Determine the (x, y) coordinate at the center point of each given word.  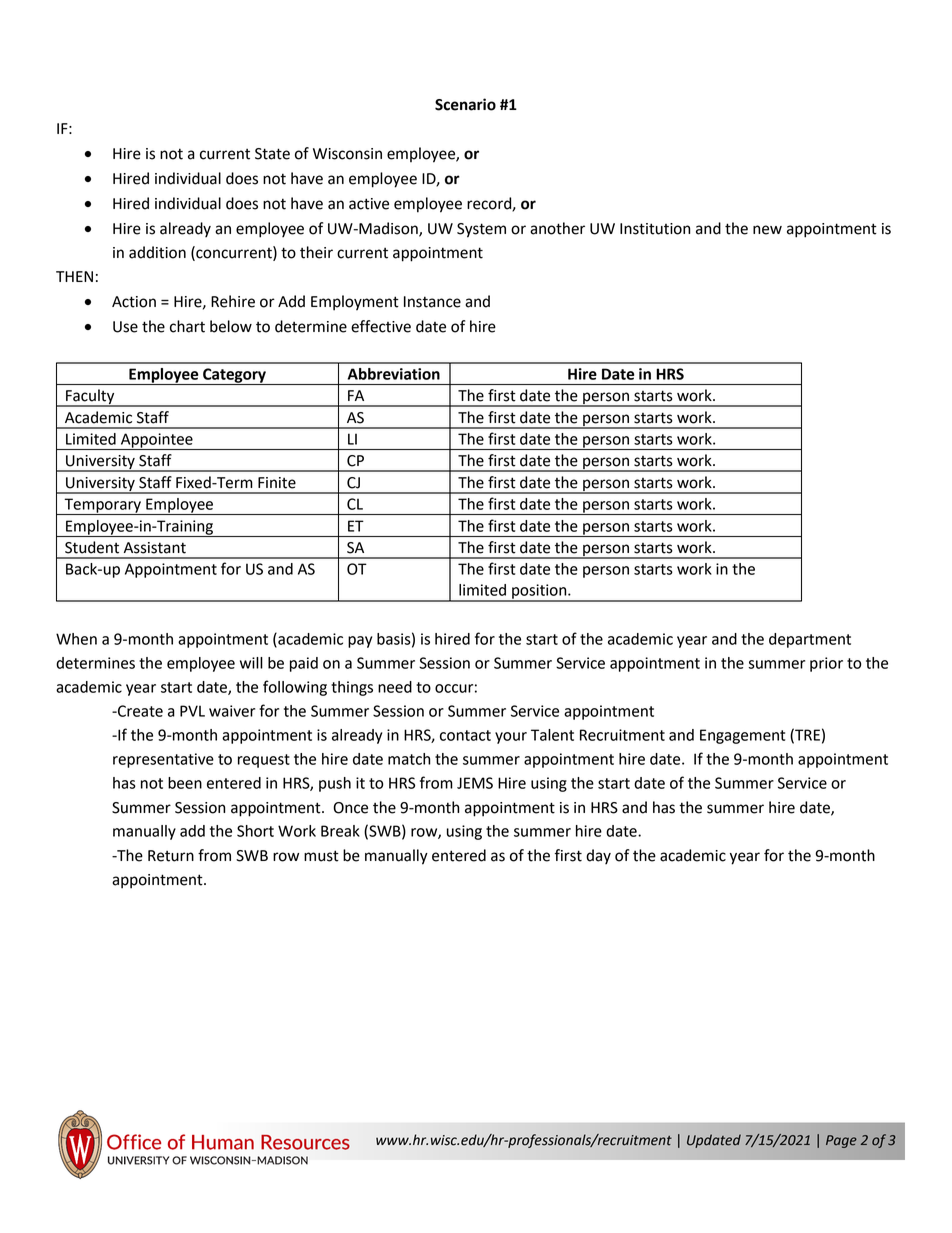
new (767, 230)
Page (841, 1141)
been (185, 783)
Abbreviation (394, 374)
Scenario (465, 104)
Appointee (157, 441)
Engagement (742, 736)
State (272, 154)
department (810, 640)
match (409, 759)
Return (171, 856)
